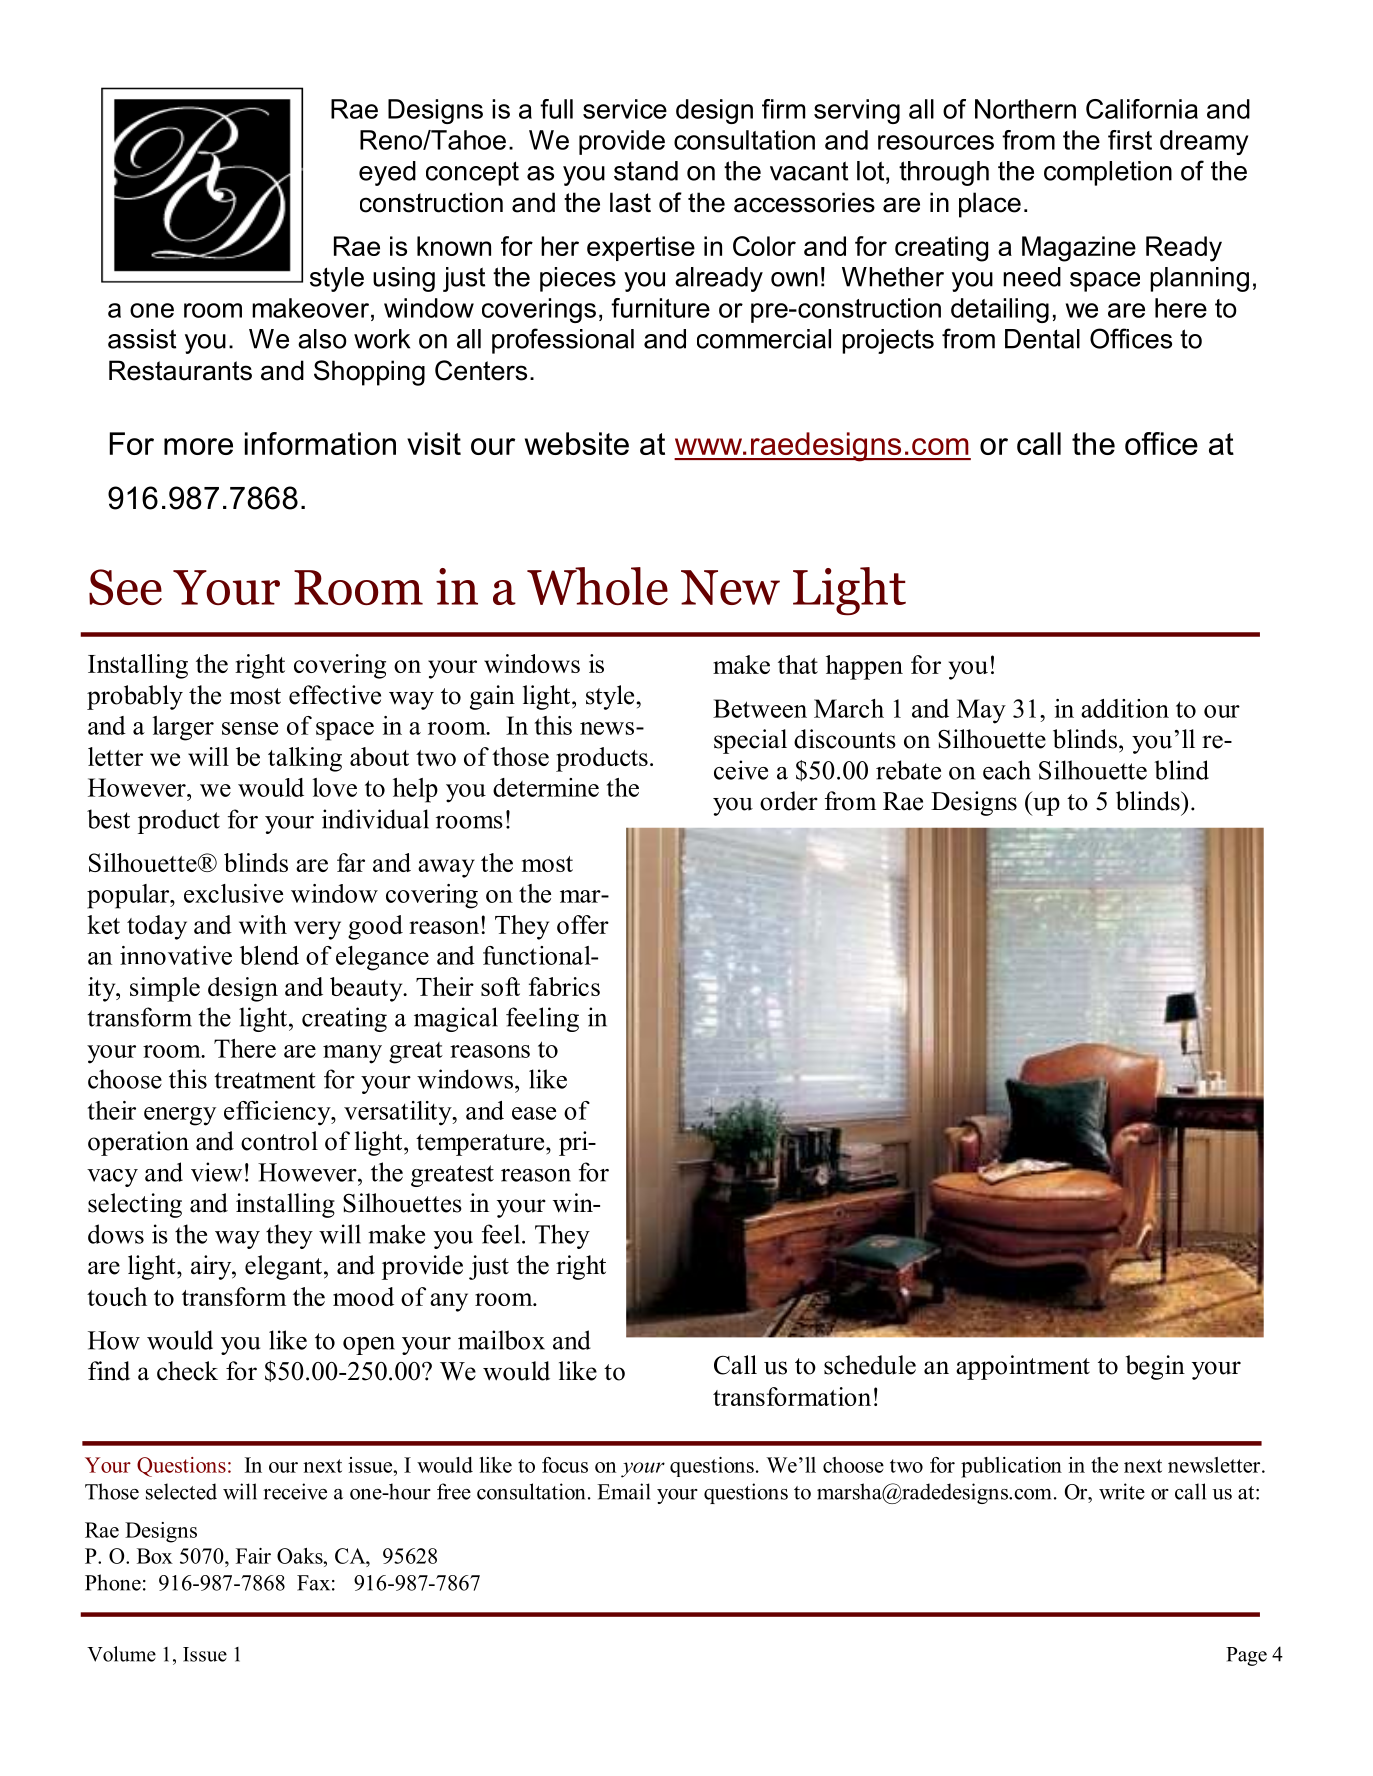 This page has width=1373, height=1776. Describe the element at coordinates (387, 173) in the page. I see `eyed` at that location.
